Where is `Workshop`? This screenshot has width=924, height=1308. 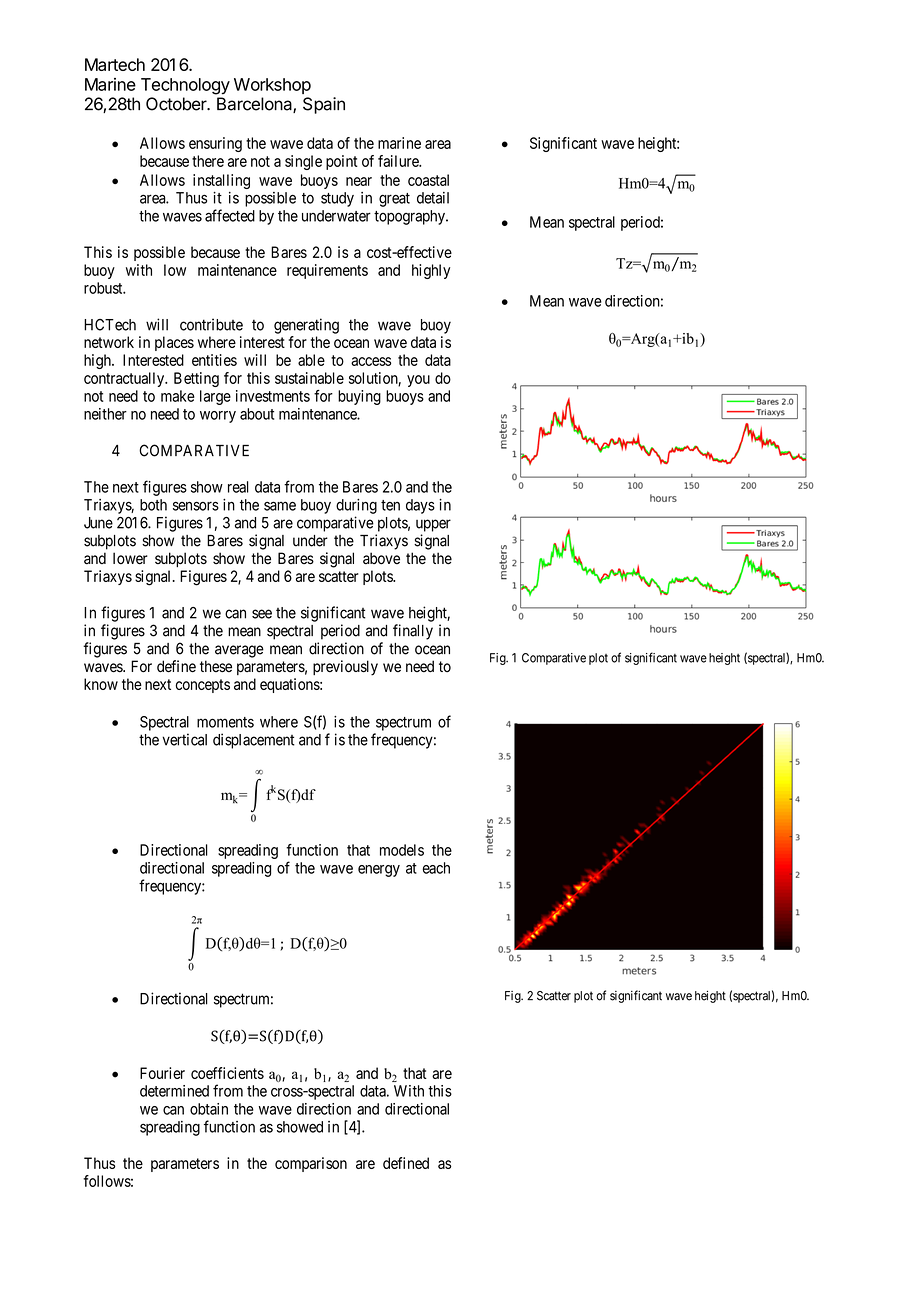
Workshop is located at coordinates (272, 86).
